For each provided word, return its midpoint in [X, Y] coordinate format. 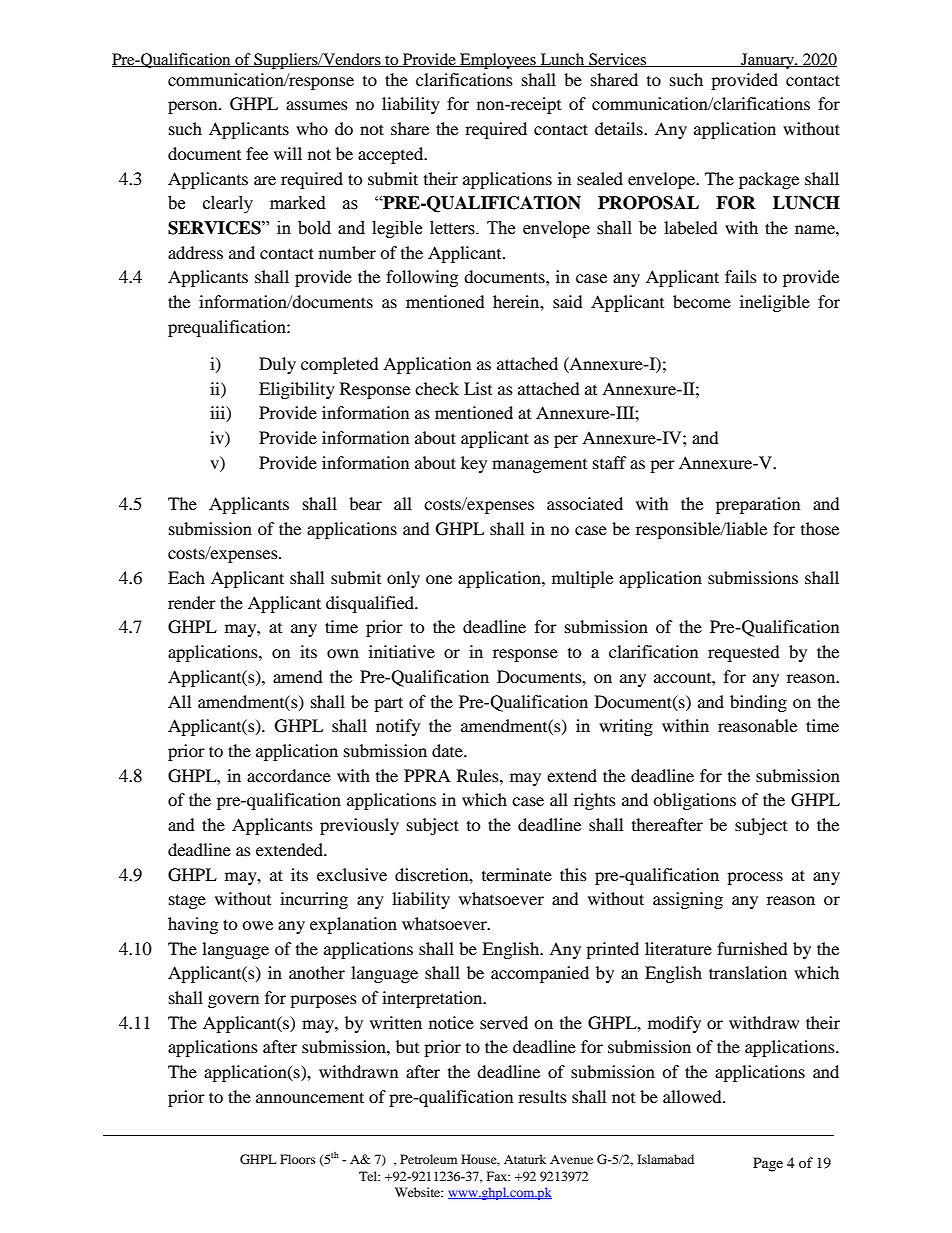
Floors [298, 1159]
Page [768, 1164]
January [767, 61]
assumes [317, 105]
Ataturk [525, 1159]
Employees [498, 61]
